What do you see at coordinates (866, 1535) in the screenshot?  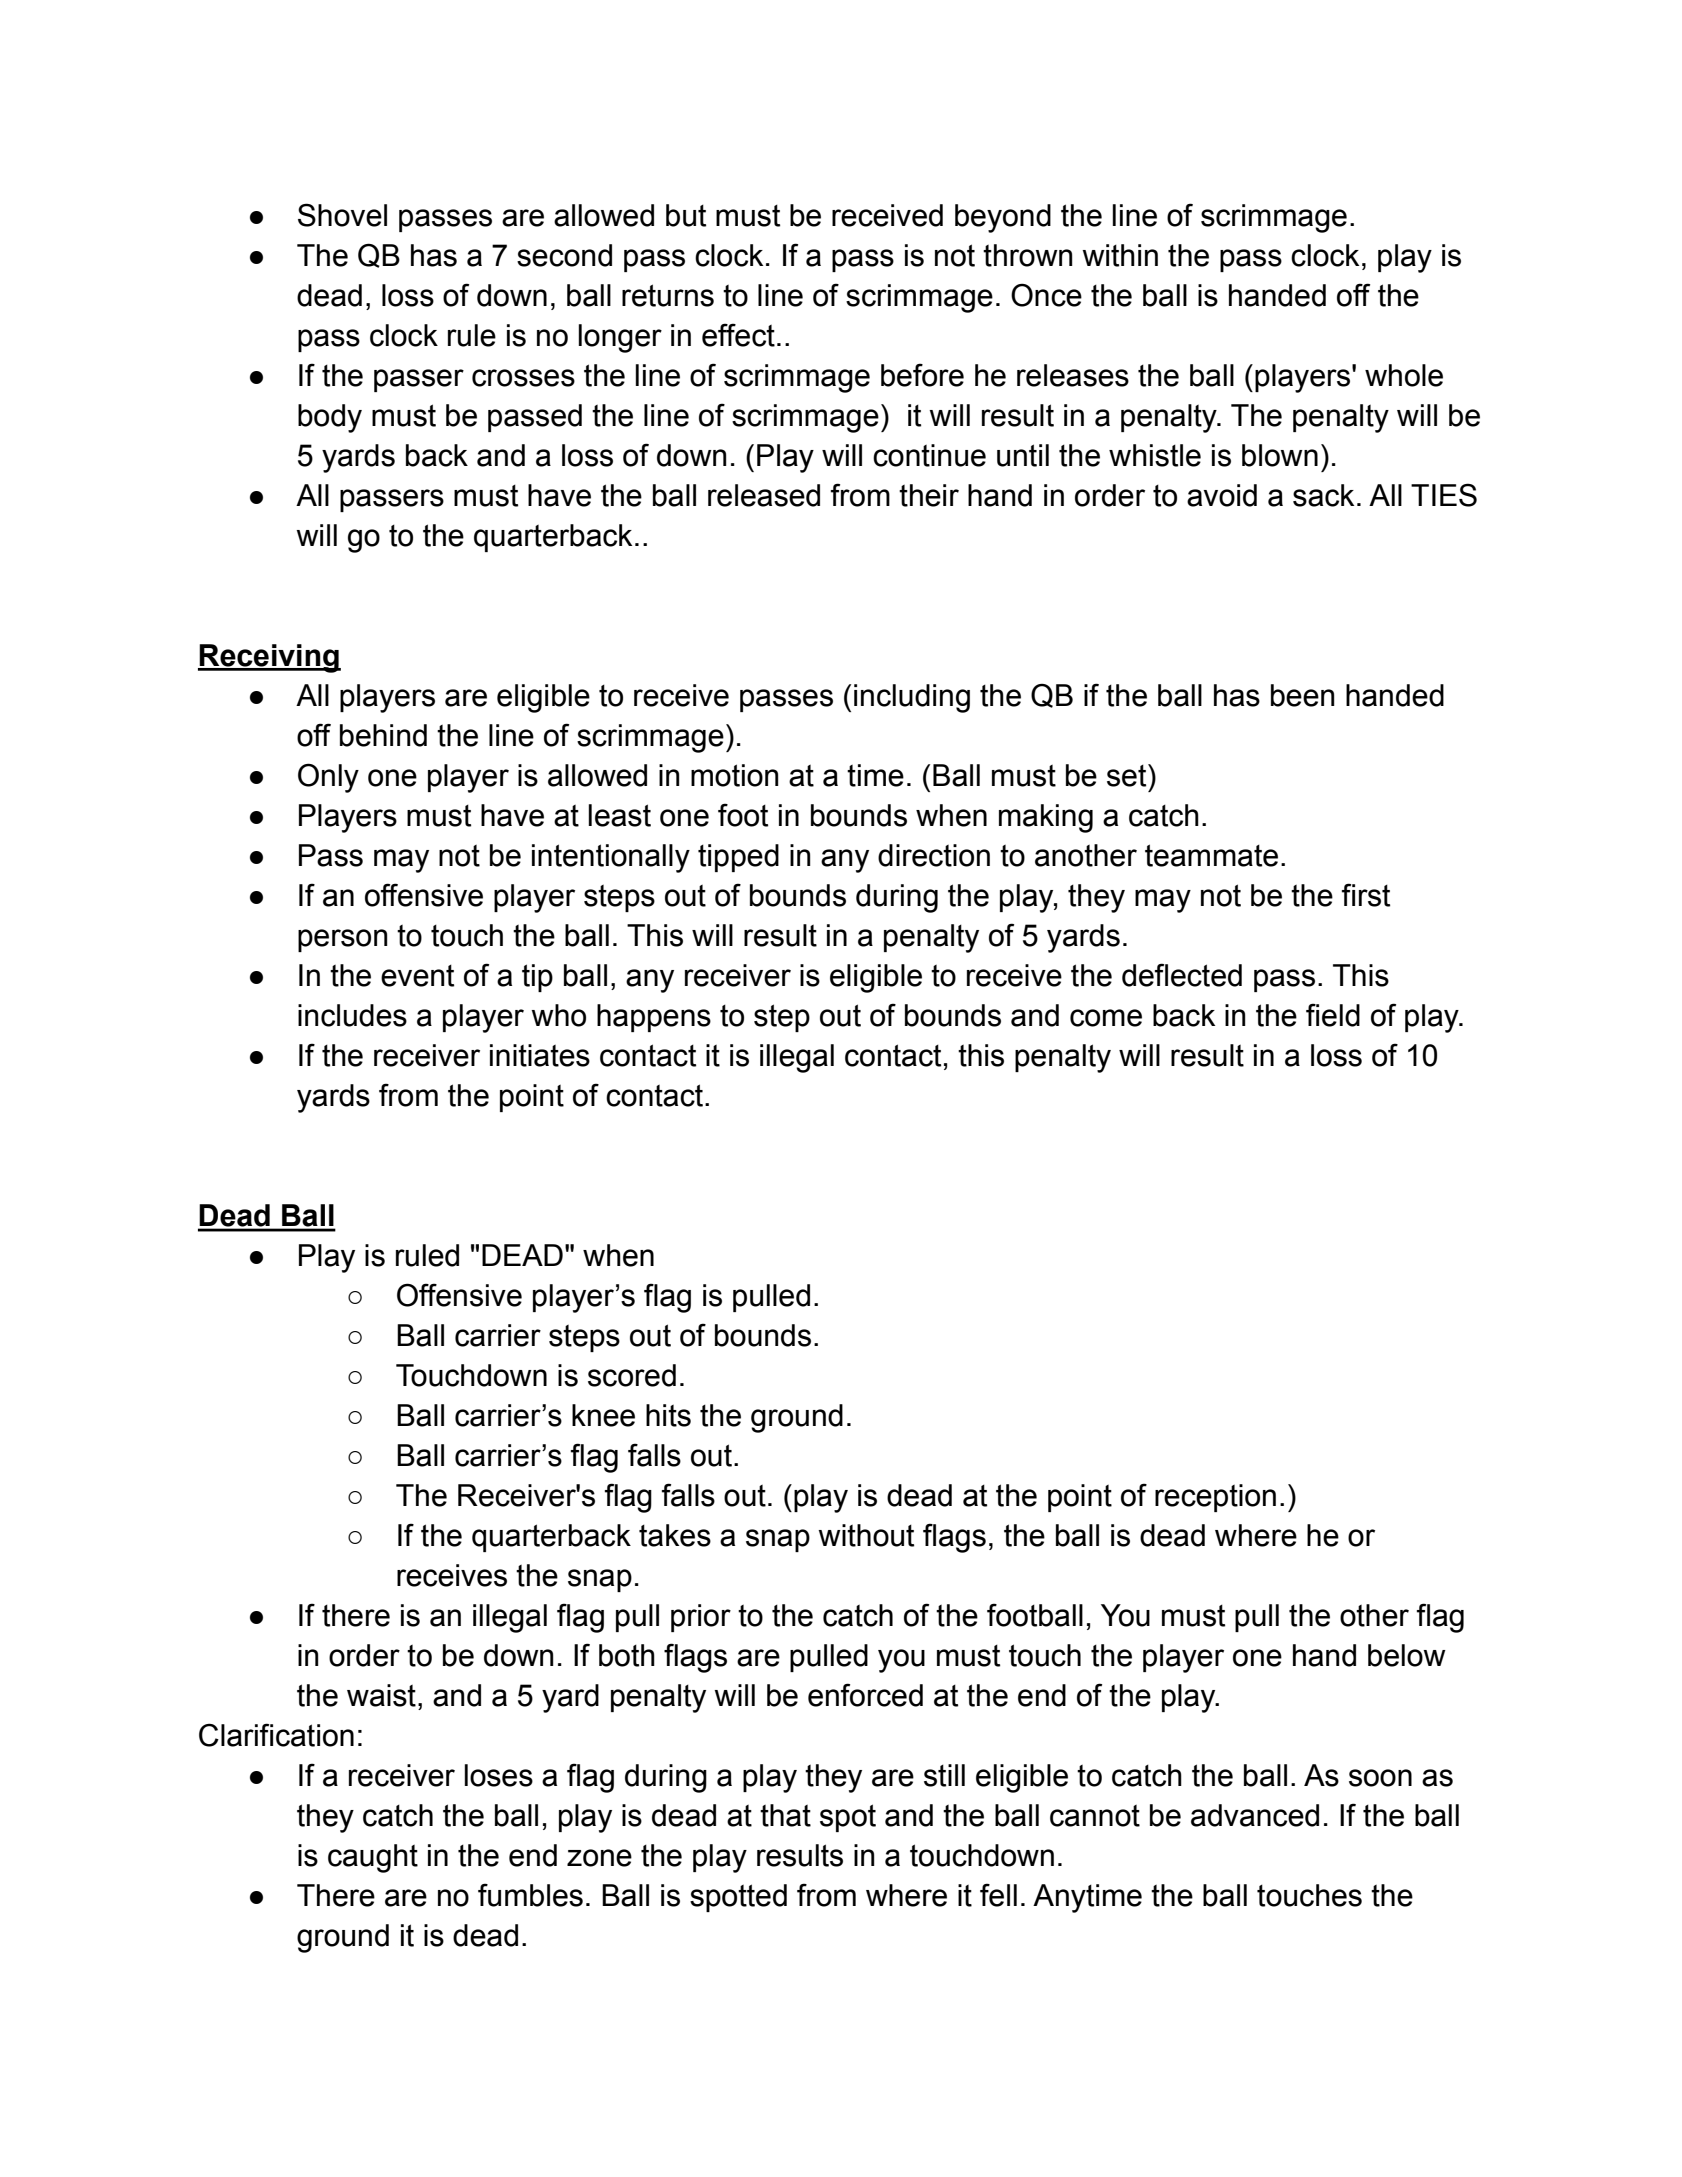 I see `without` at bounding box center [866, 1535].
